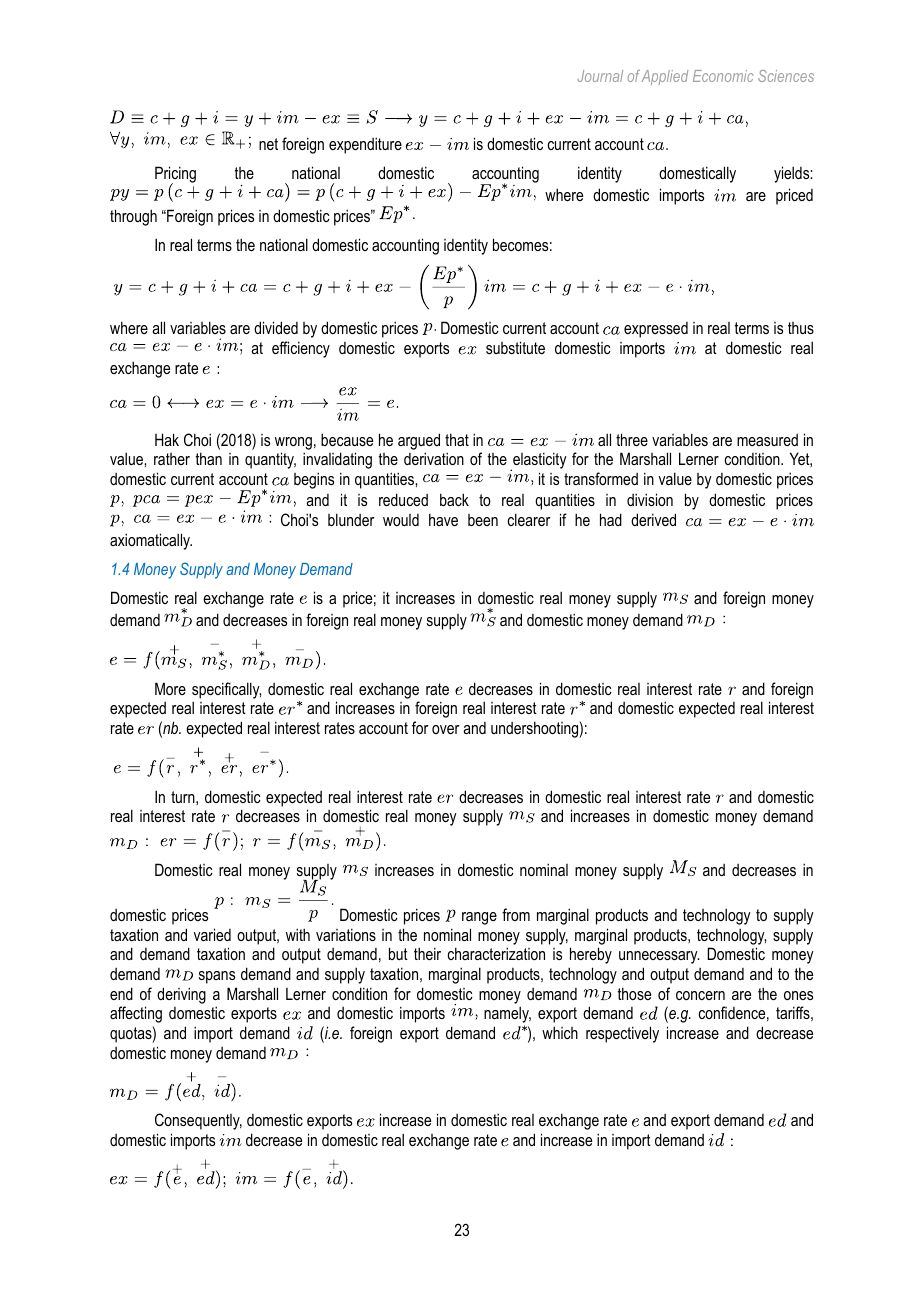 The height and width of the page is (1308, 924). Describe the element at coordinates (445, 729) in the page. I see `over` at that location.
